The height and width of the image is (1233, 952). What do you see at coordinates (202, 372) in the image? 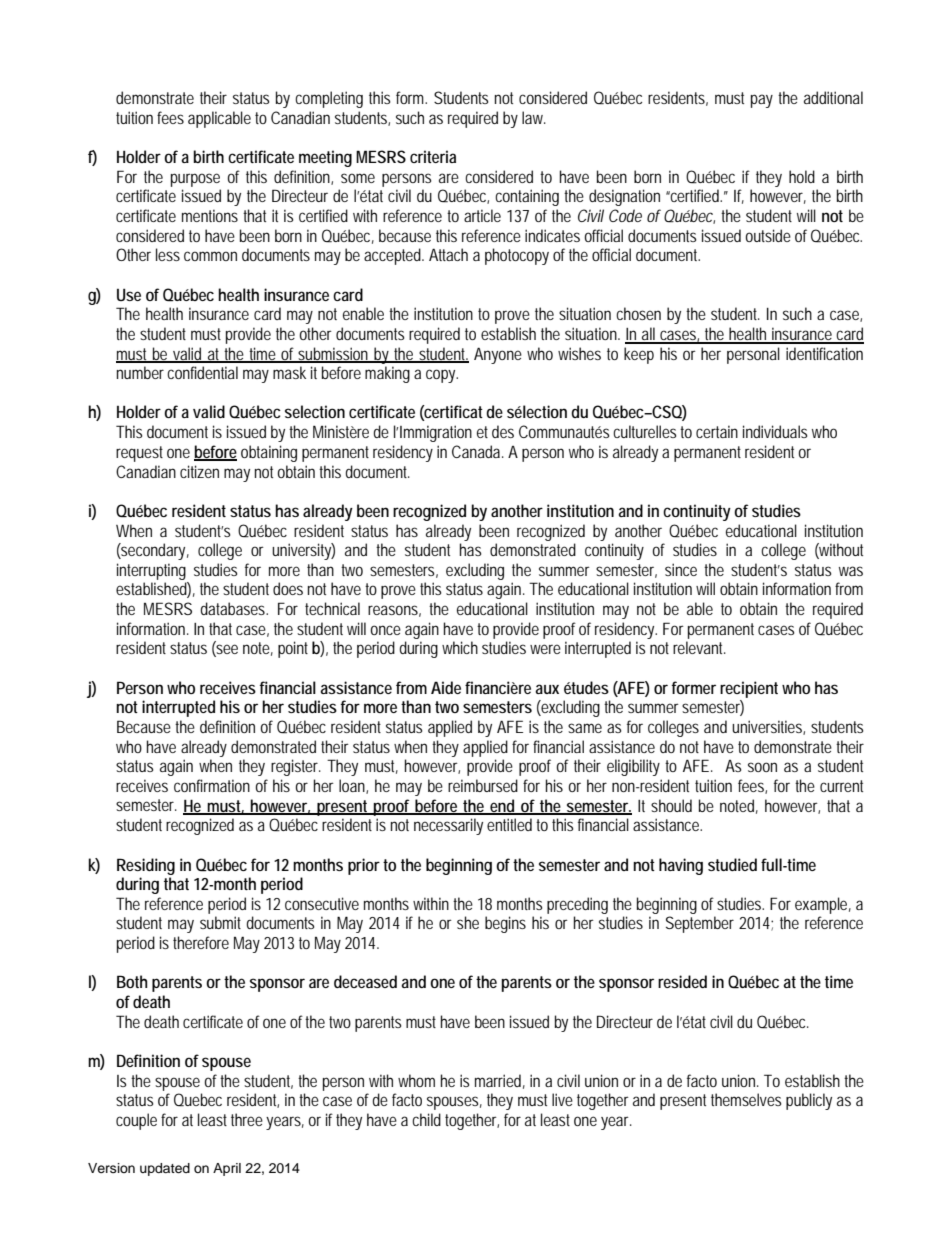
I see `confidential` at bounding box center [202, 372].
